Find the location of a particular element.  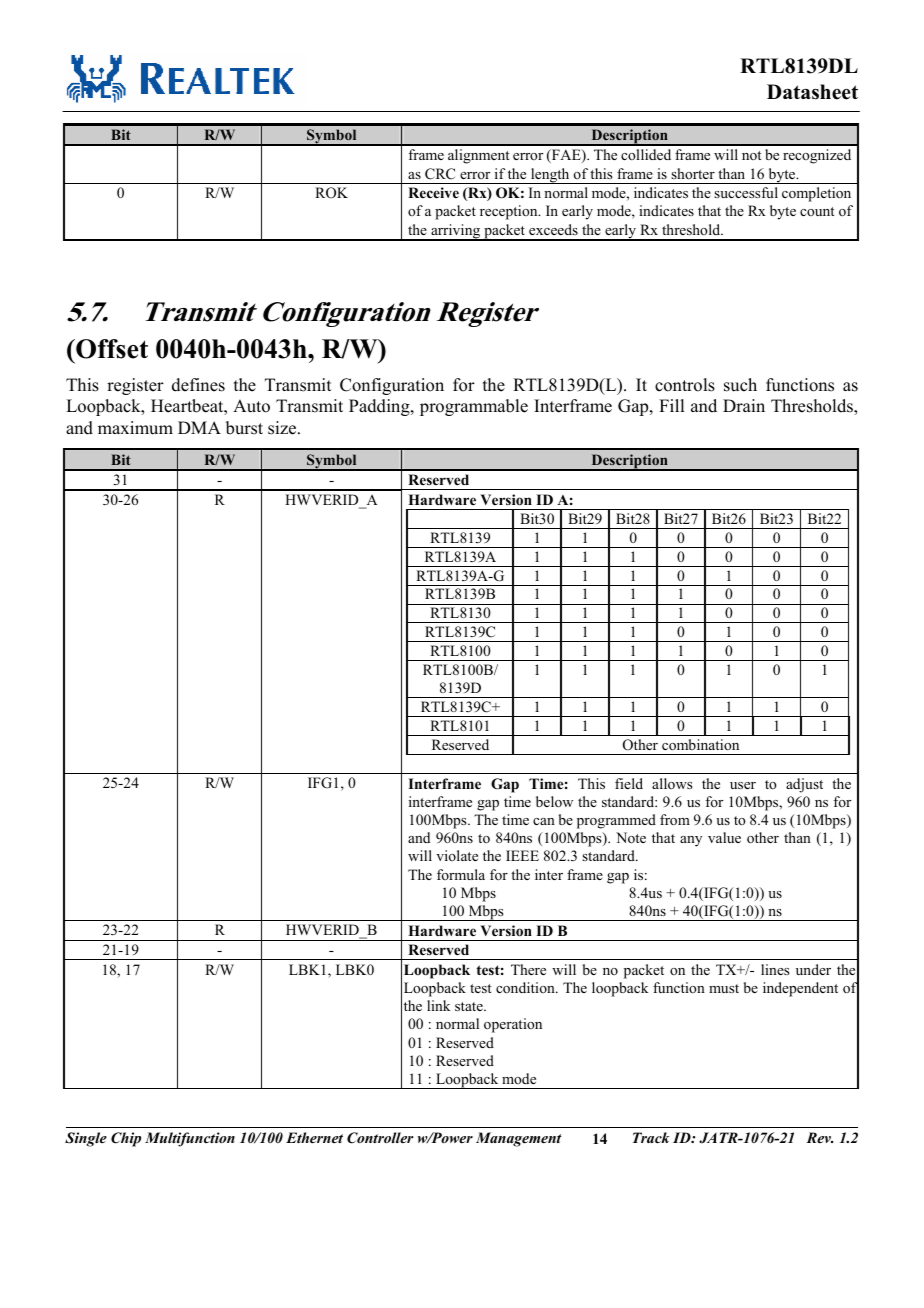

below is located at coordinates (554, 801).
